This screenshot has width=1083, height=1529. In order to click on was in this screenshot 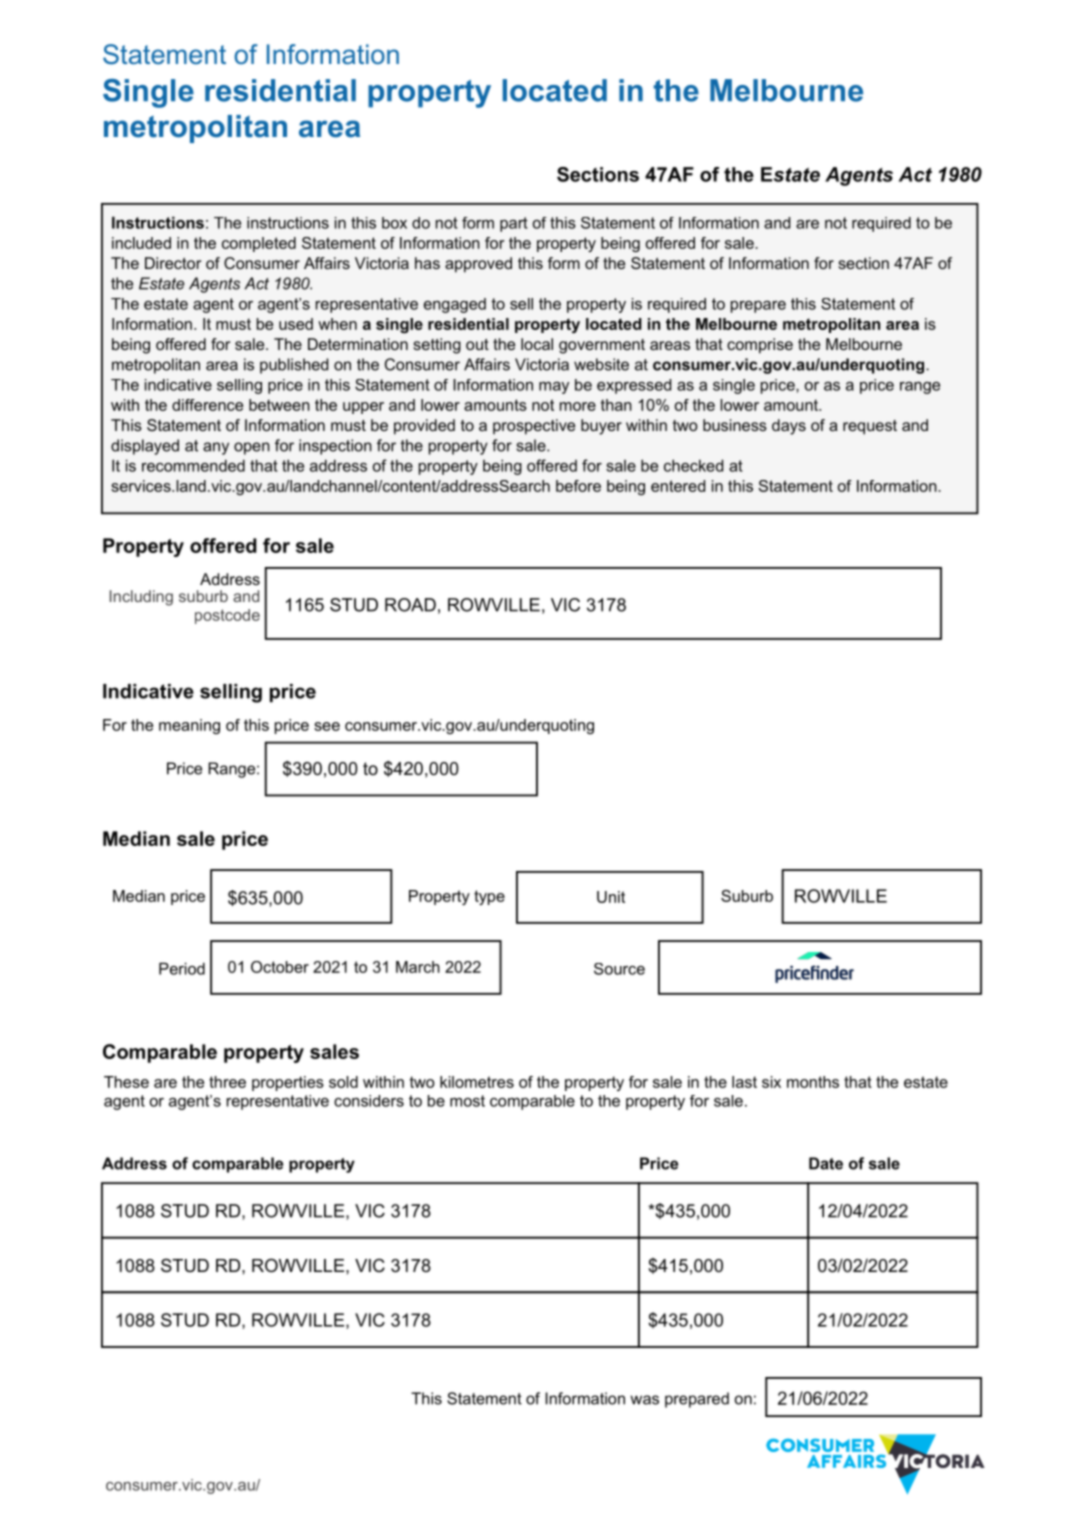, I will do `click(644, 1400)`.
